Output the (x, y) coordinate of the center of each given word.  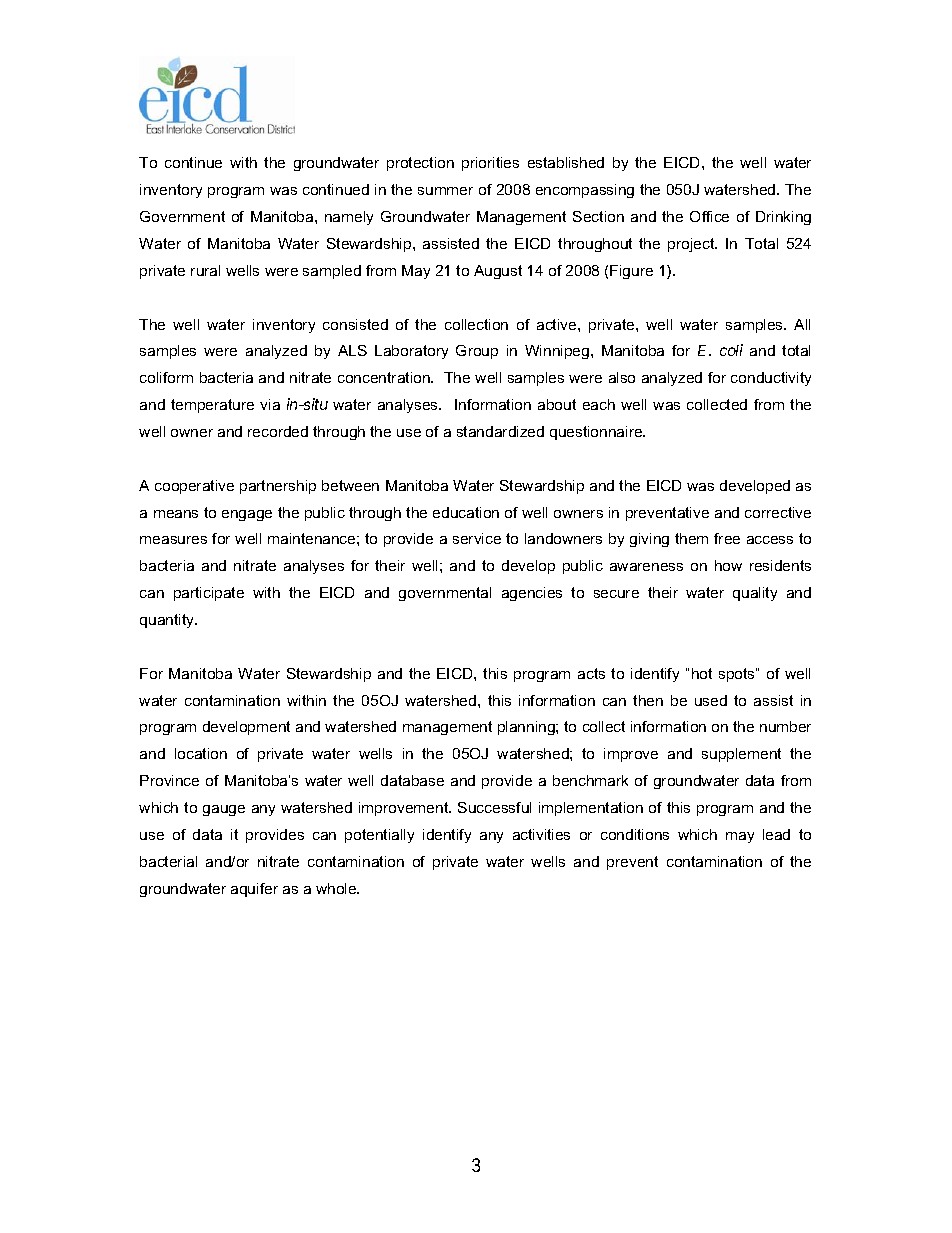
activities (541, 834)
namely (349, 218)
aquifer (254, 890)
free (727, 538)
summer (445, 191)
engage (247, 515)
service (477, 538)
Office (709, 216)
